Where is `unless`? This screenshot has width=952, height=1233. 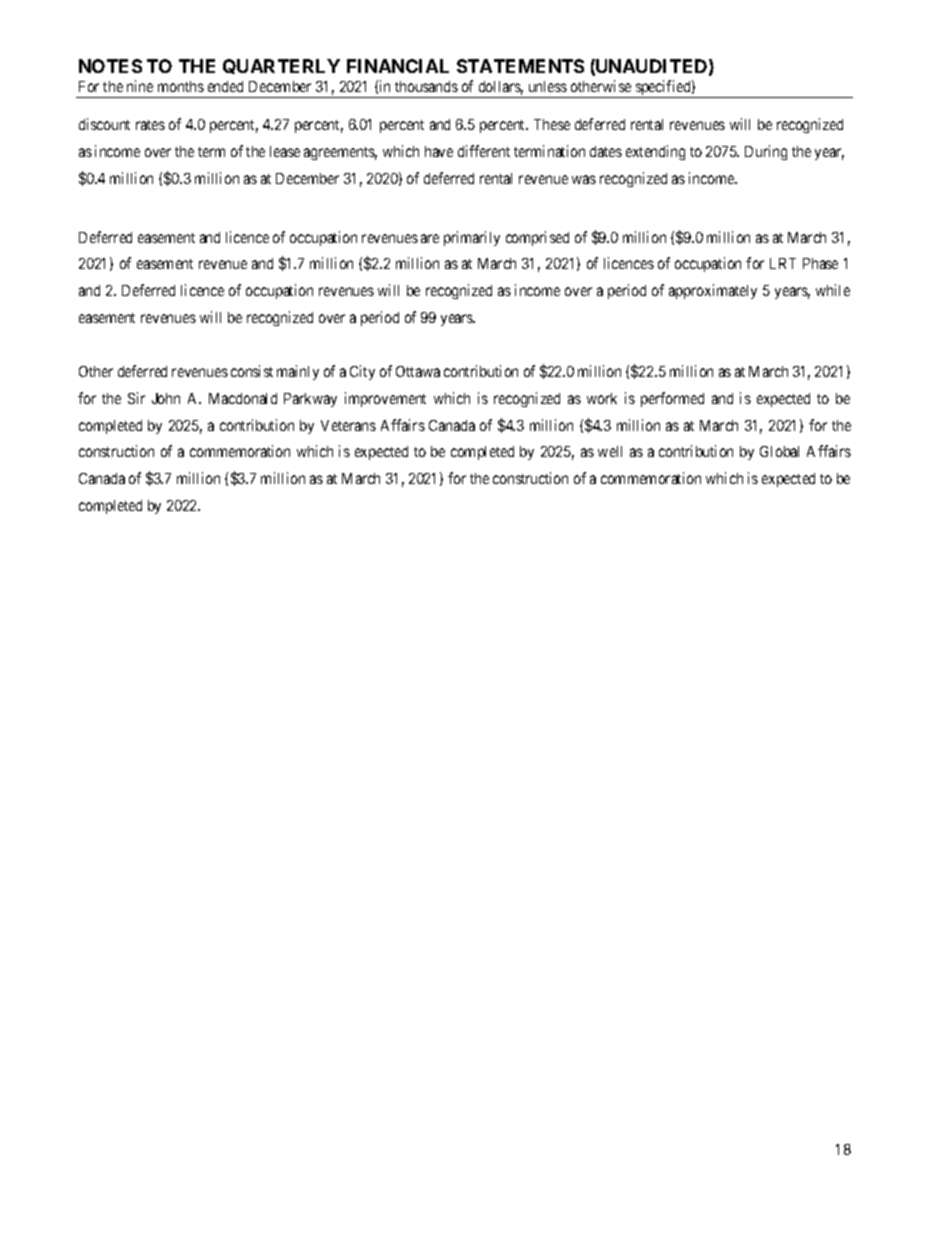 unless is located at coordinates (548, 86).
